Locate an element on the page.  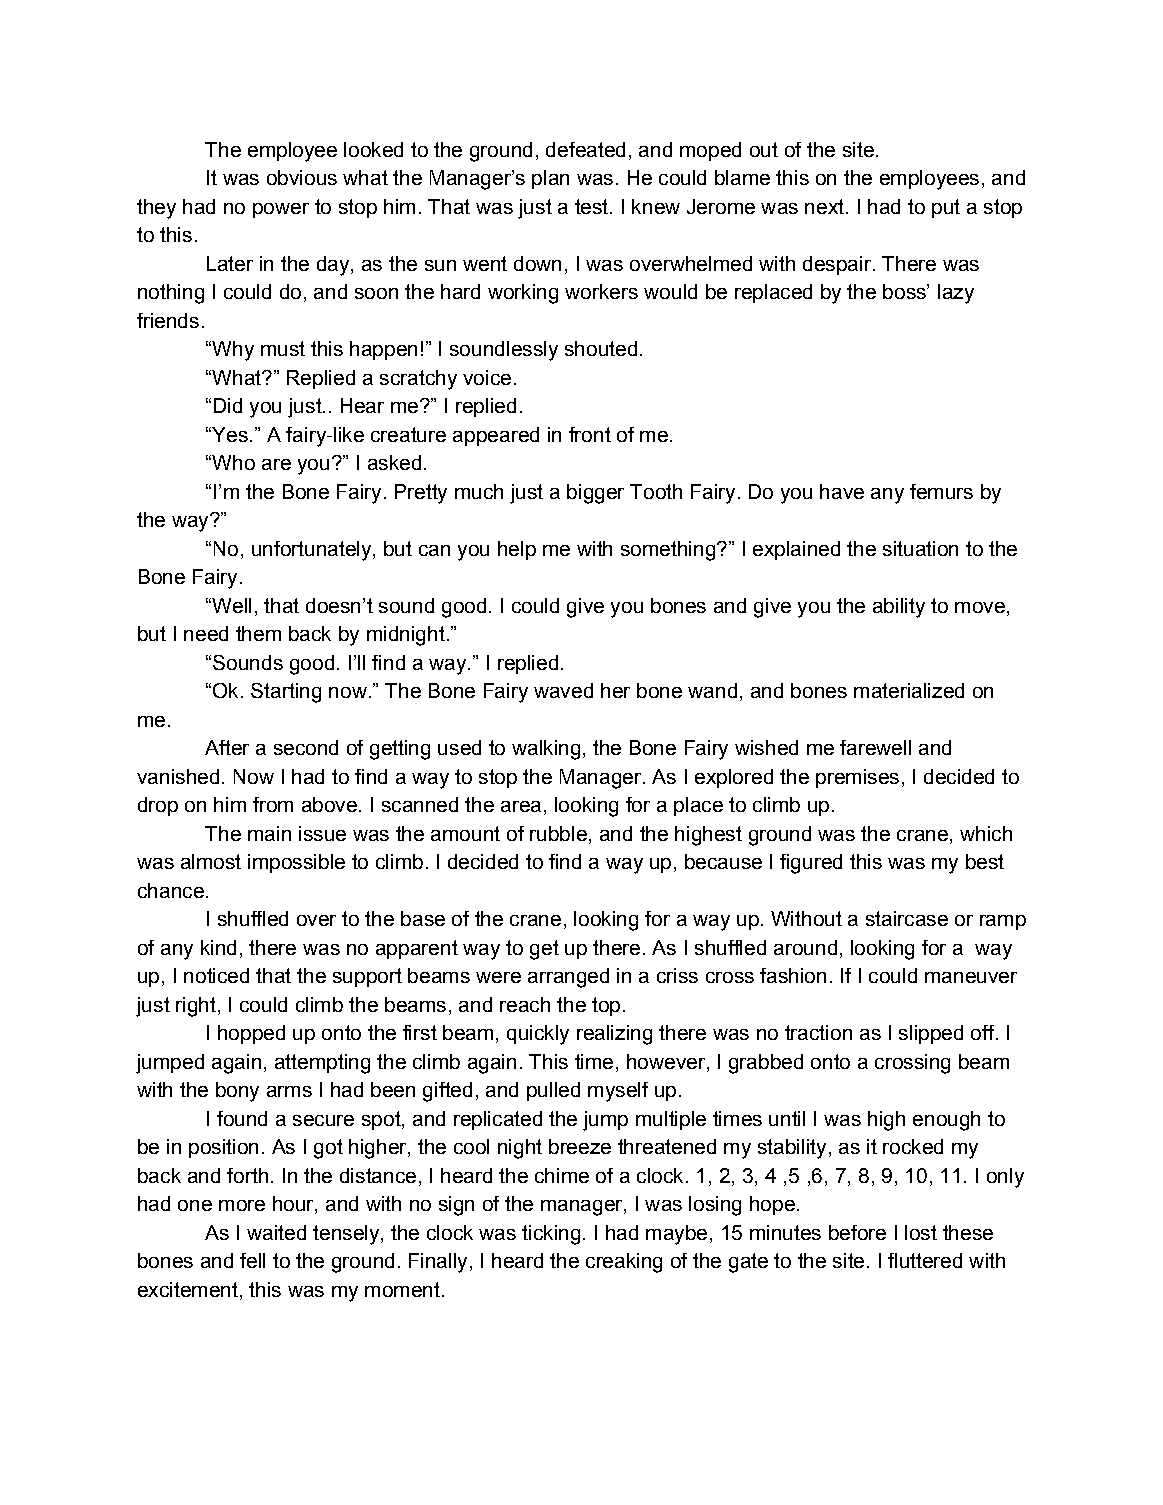
them is located at coordinates (258, 633).
